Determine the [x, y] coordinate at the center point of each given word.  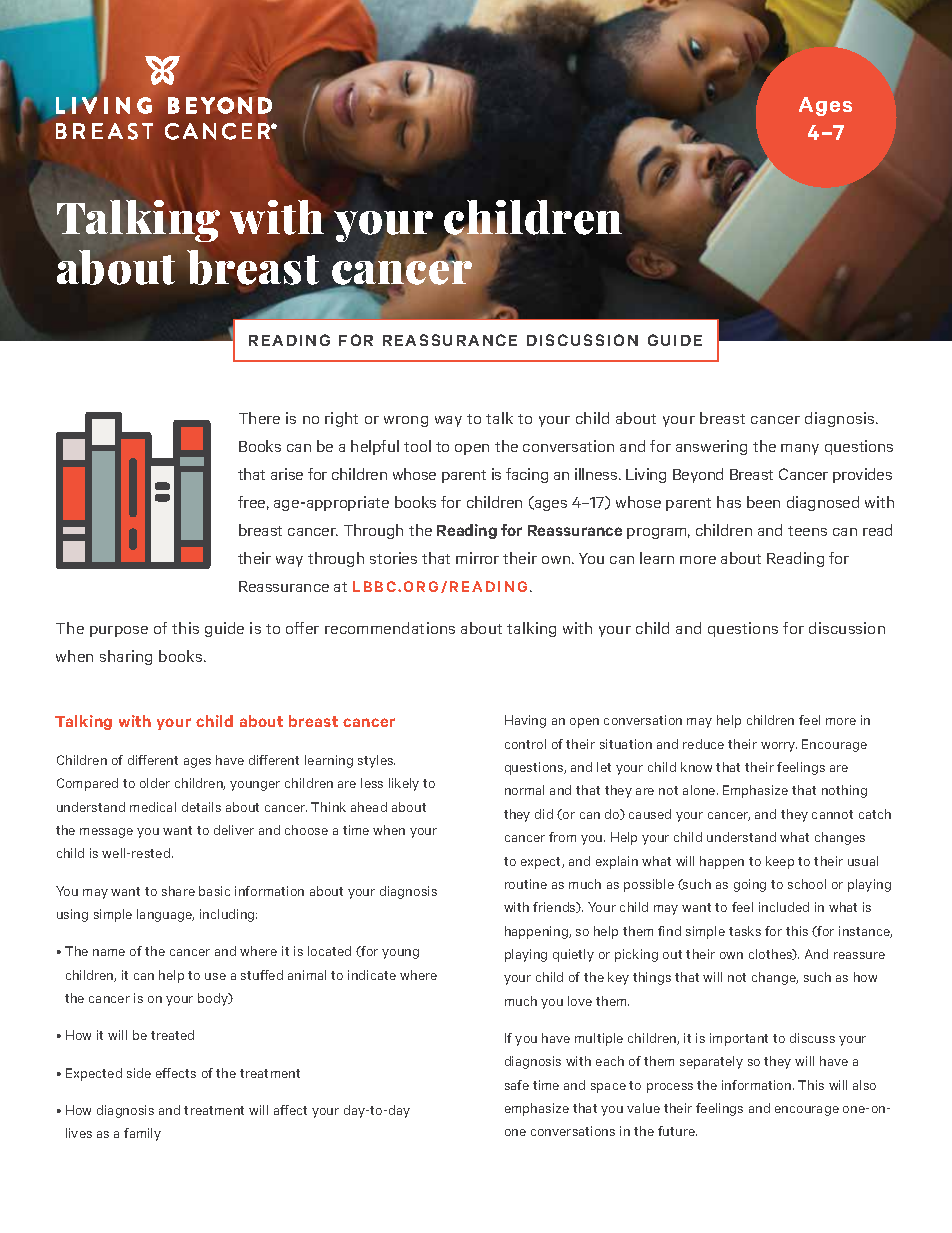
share [178, 891]
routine [526, 884]
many [800, 449]
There [259, 418]
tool [417, 446]
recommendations [390, 628]
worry [779, 747]
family [142, 1134]
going [750, 885]
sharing [126, 657]
